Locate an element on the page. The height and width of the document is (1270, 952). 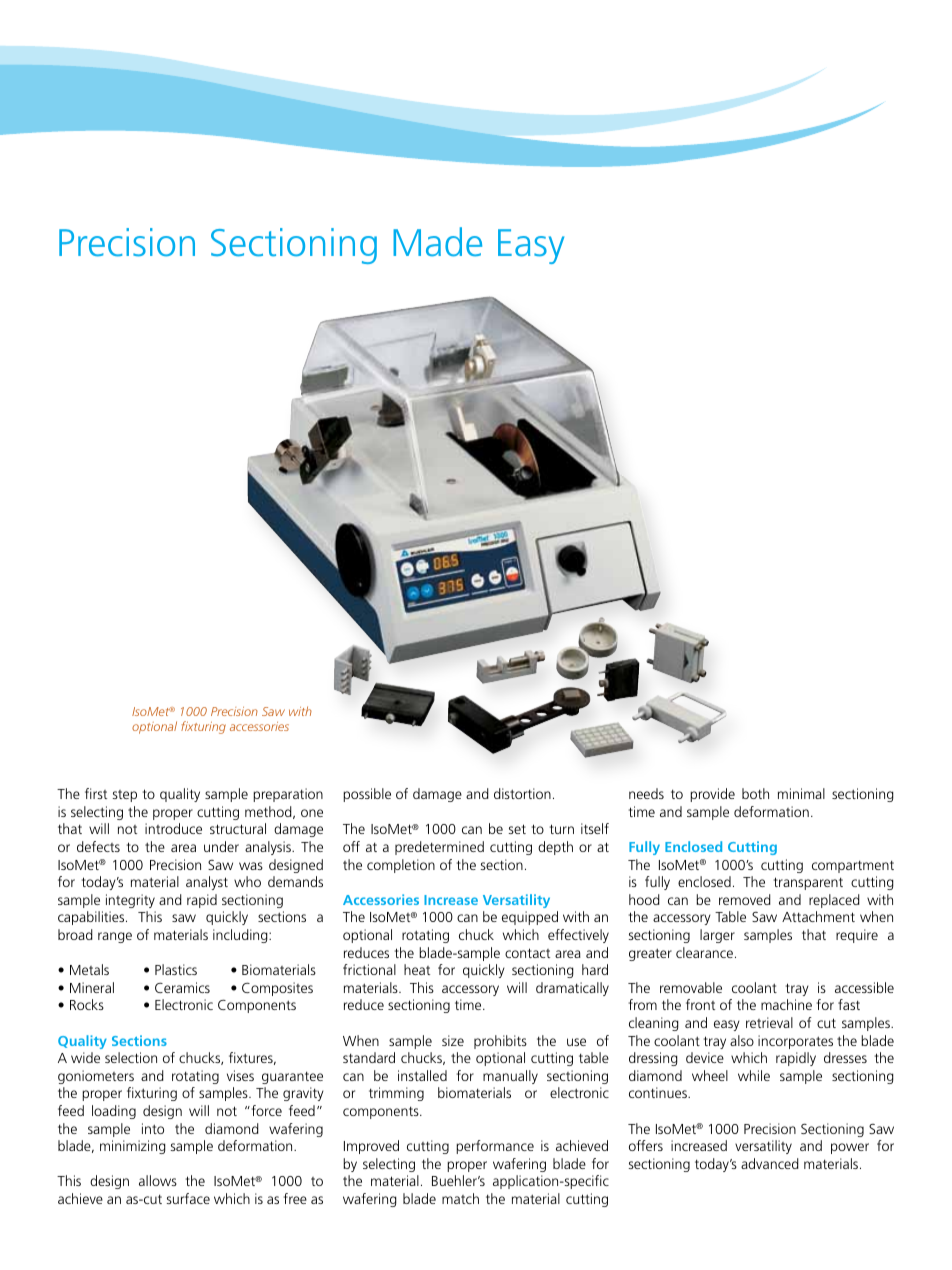
Made is located at coordinates (437, 242).
